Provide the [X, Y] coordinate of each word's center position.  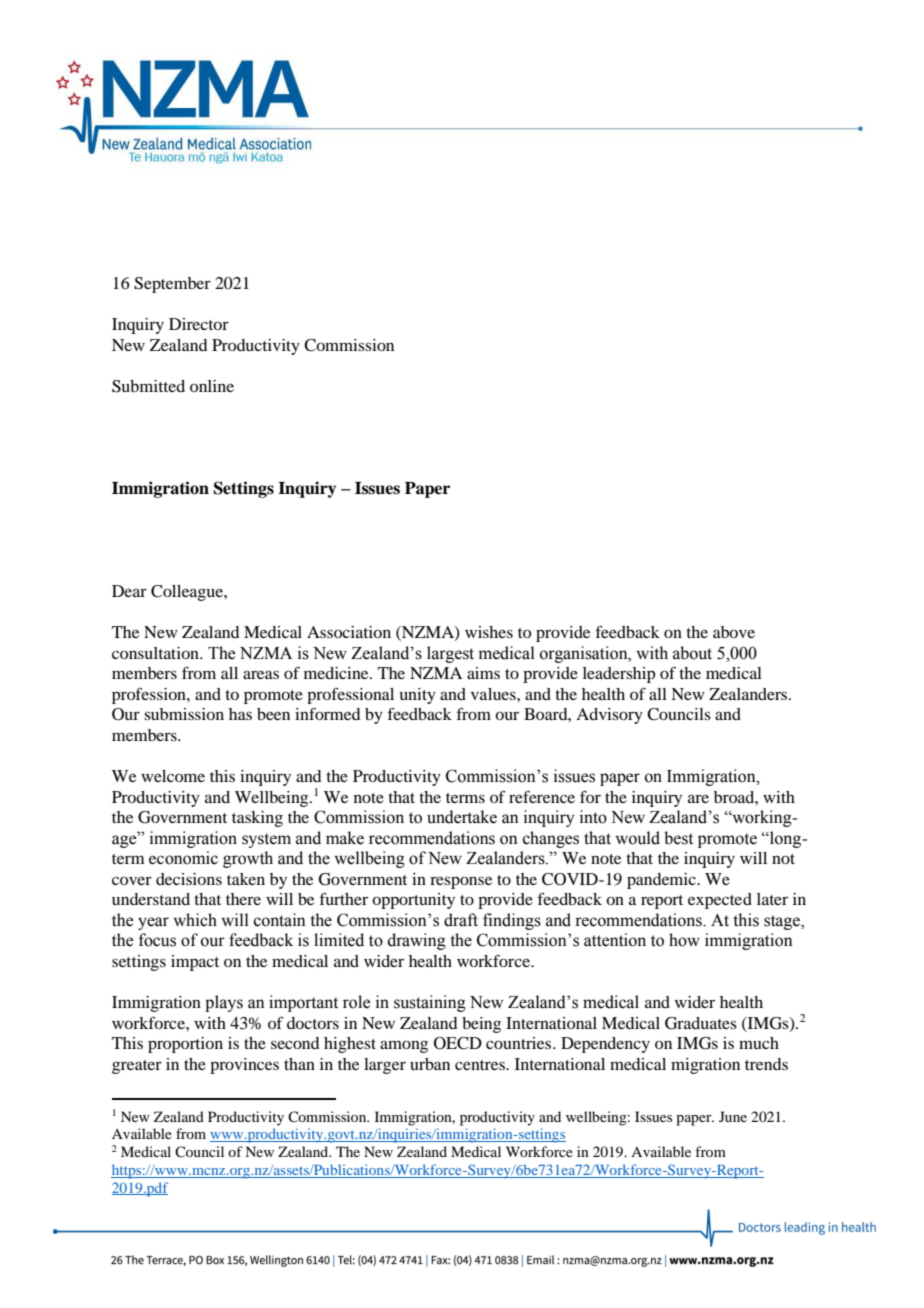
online [212, 386]
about [692, 653]
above [734, 632]
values [494, 694]
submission [184, 714]
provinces [244, 1066]
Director [199, 324]
